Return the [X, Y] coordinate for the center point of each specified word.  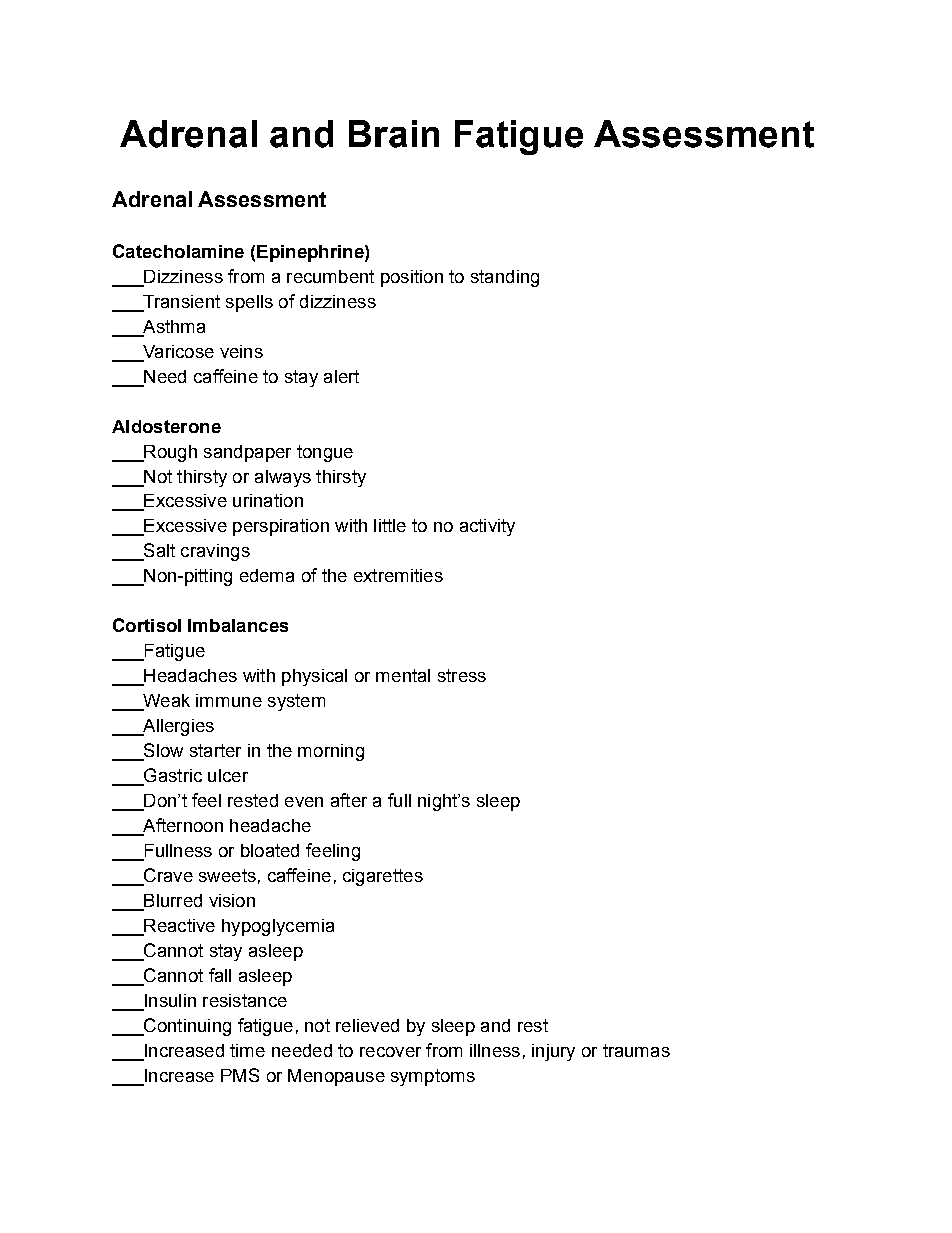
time [247, 1050]
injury [553, 1052]
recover [390, 1052]
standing [505, 278]
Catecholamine [178, 251]
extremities [398, 575]
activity [487, 527]
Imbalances [238, 625]
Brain [394, 134]
